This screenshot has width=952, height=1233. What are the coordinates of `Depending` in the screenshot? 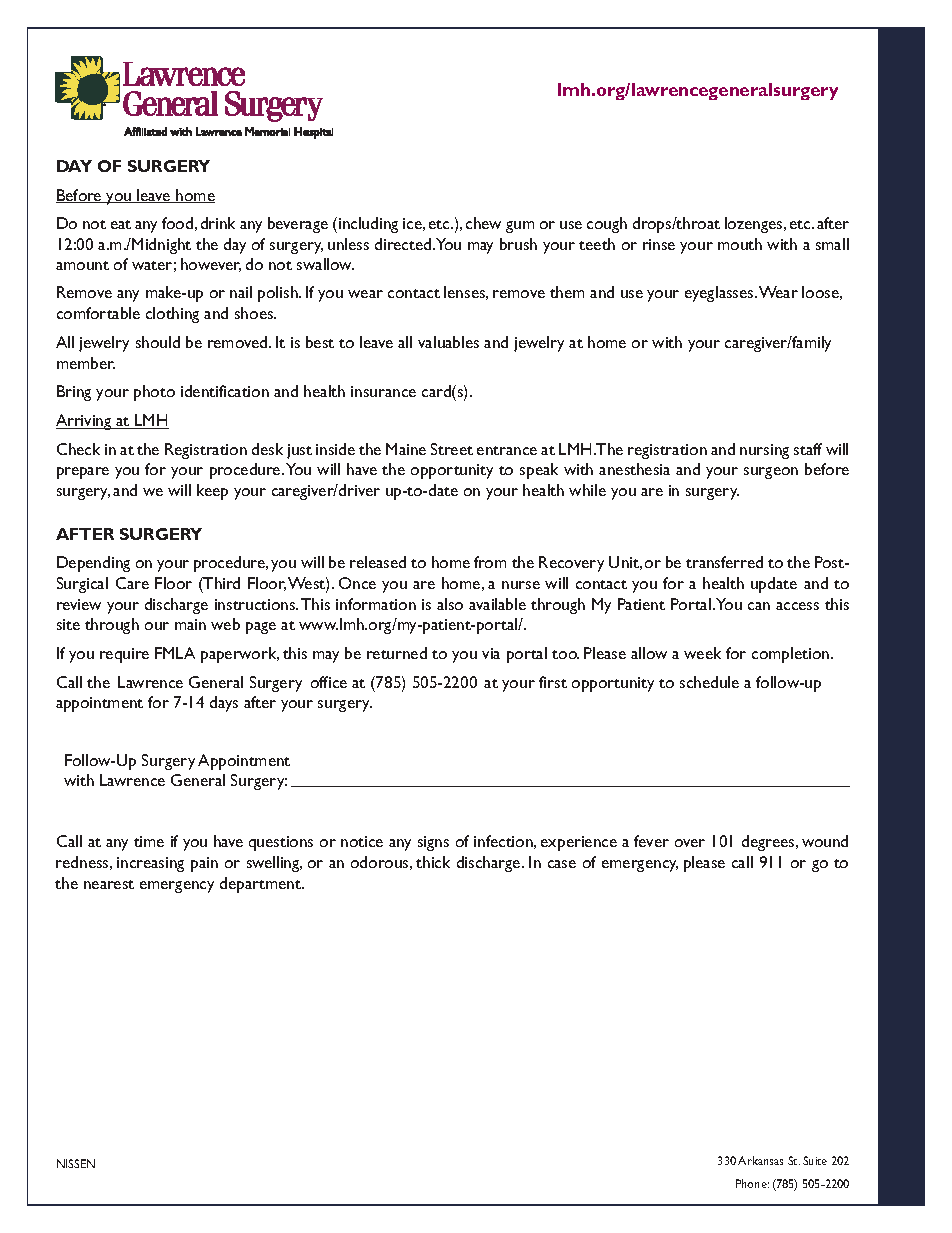 It's located at (93, 564).
